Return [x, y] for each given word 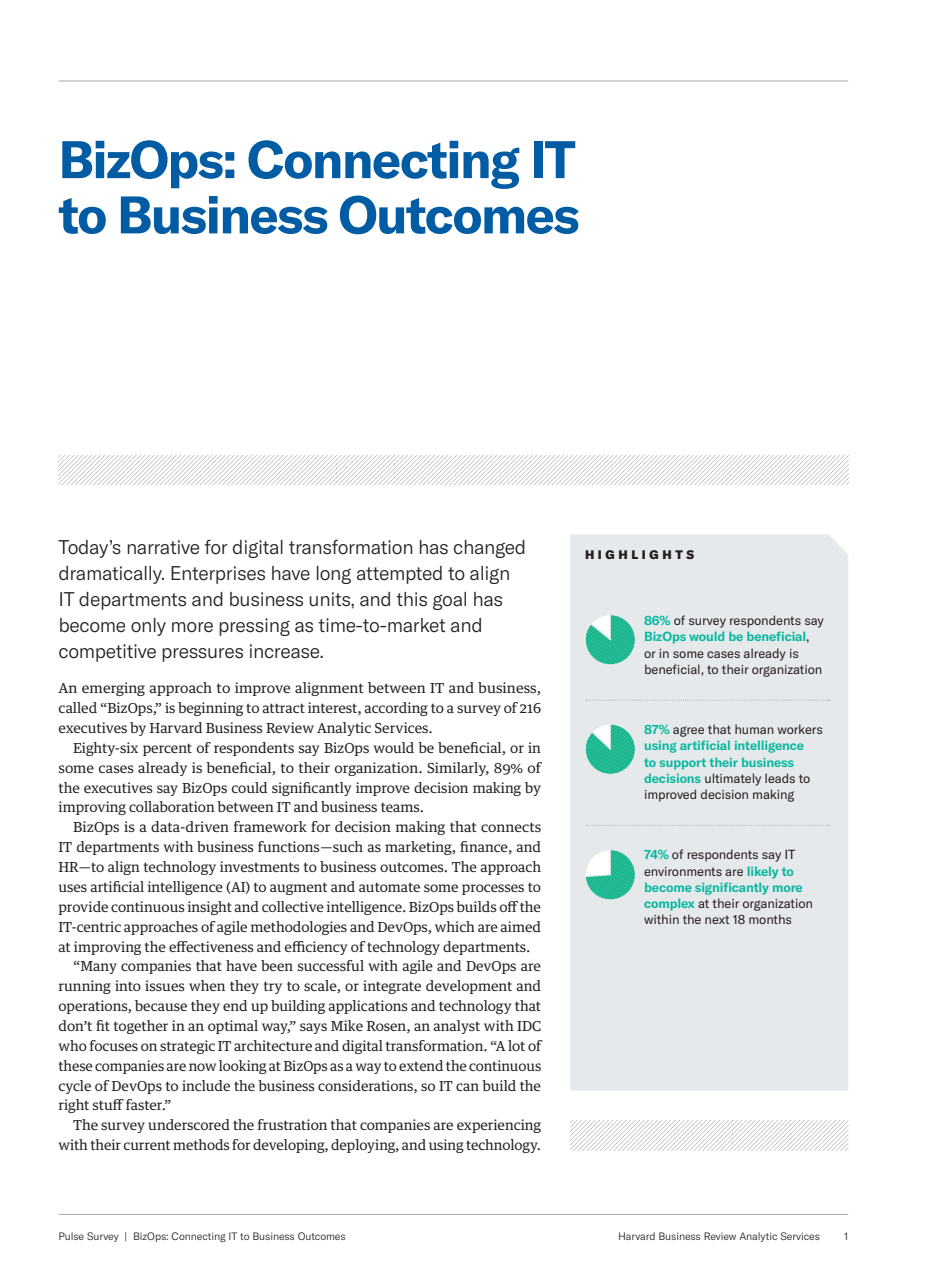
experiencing [499, 1126]
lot [516, 1045]
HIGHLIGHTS [639, 554]
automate [389, 887]
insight [210, 908]
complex [669, 904]
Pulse [71, 1236]
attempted [399, 575]
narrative [163, 547]
